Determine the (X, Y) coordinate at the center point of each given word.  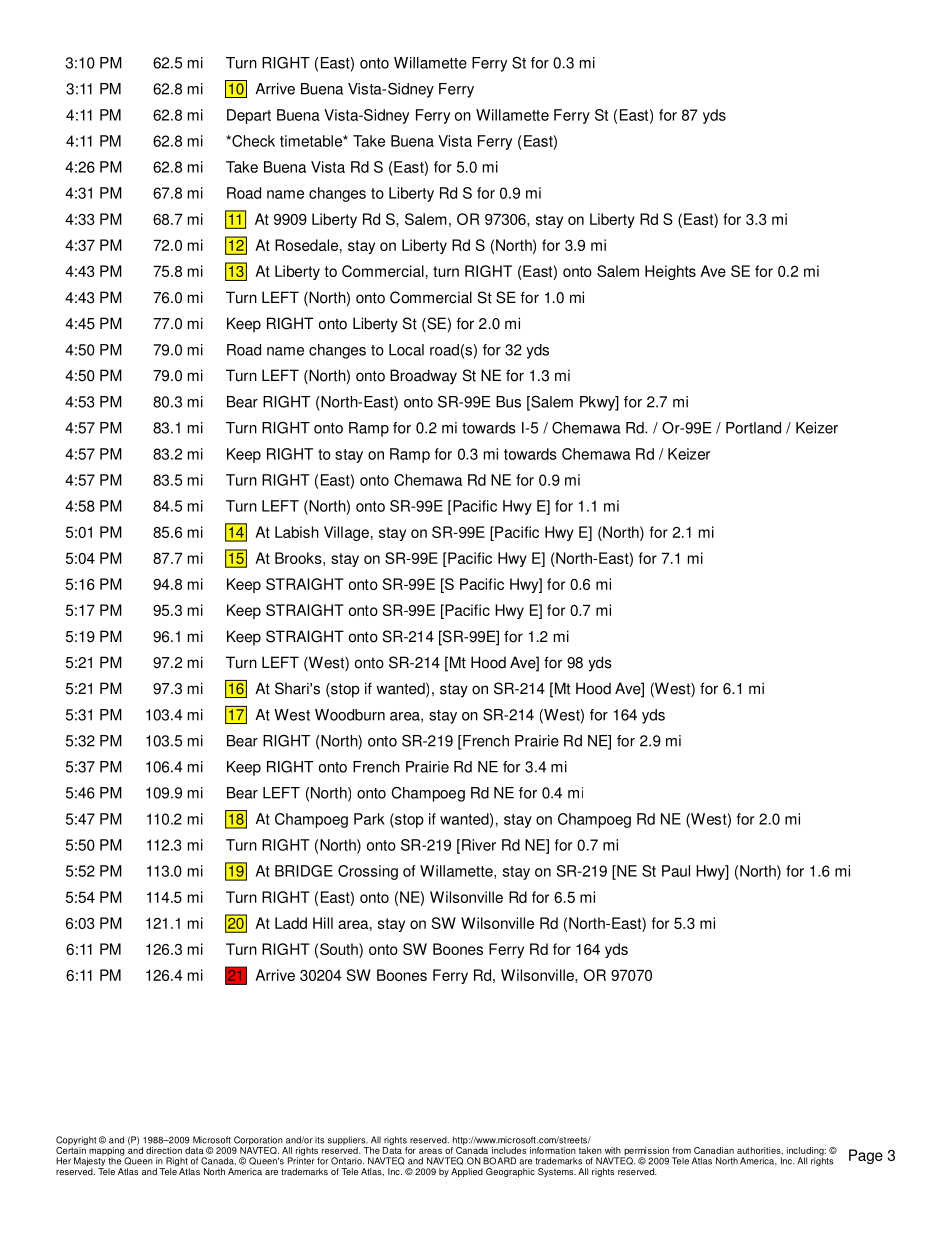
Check (252, 141)
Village (346, 533)
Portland (753, 428)
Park (369, 819)
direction (164, 1150)
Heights (670, 272)
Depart (249, 116)
